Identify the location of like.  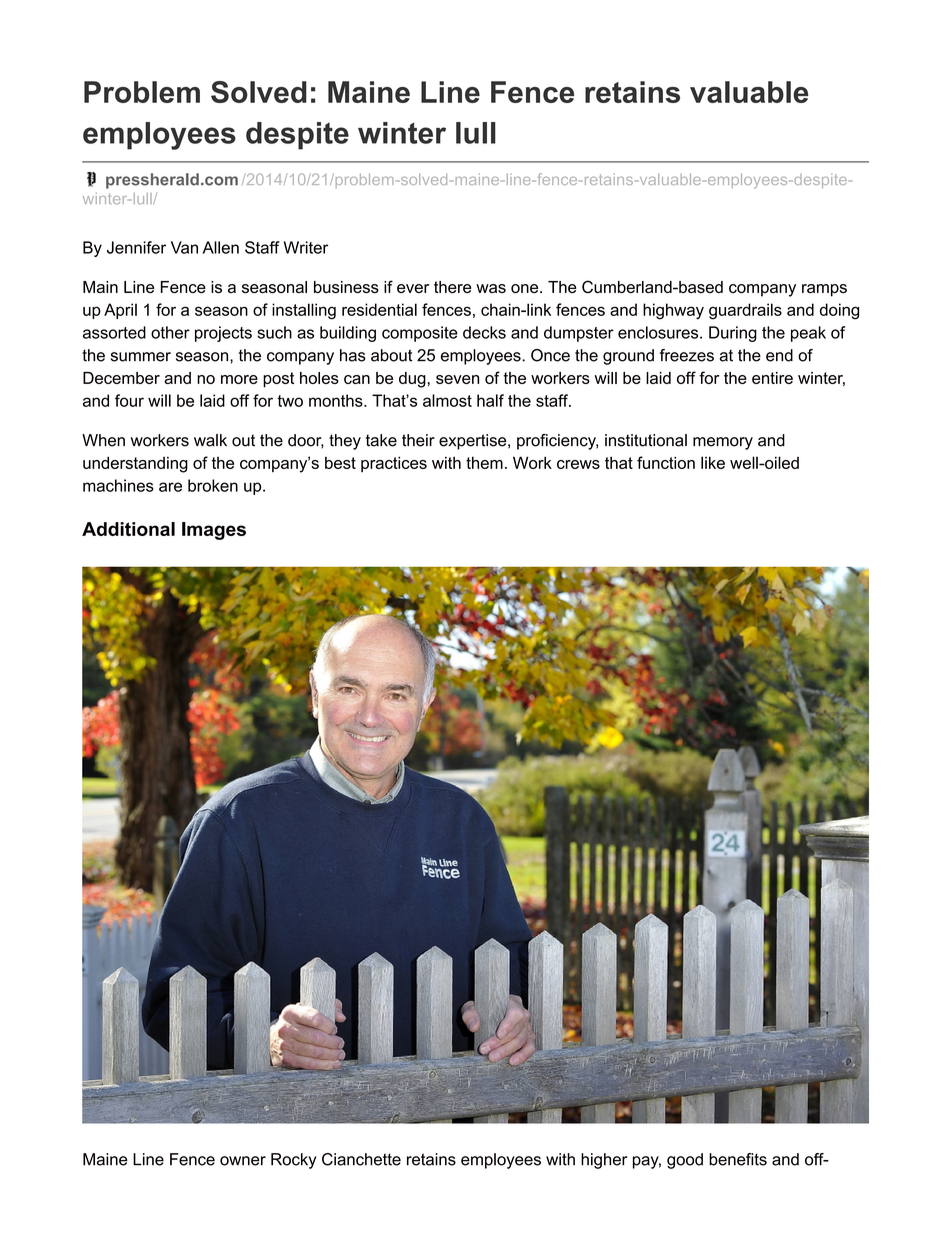
(713, 462).
